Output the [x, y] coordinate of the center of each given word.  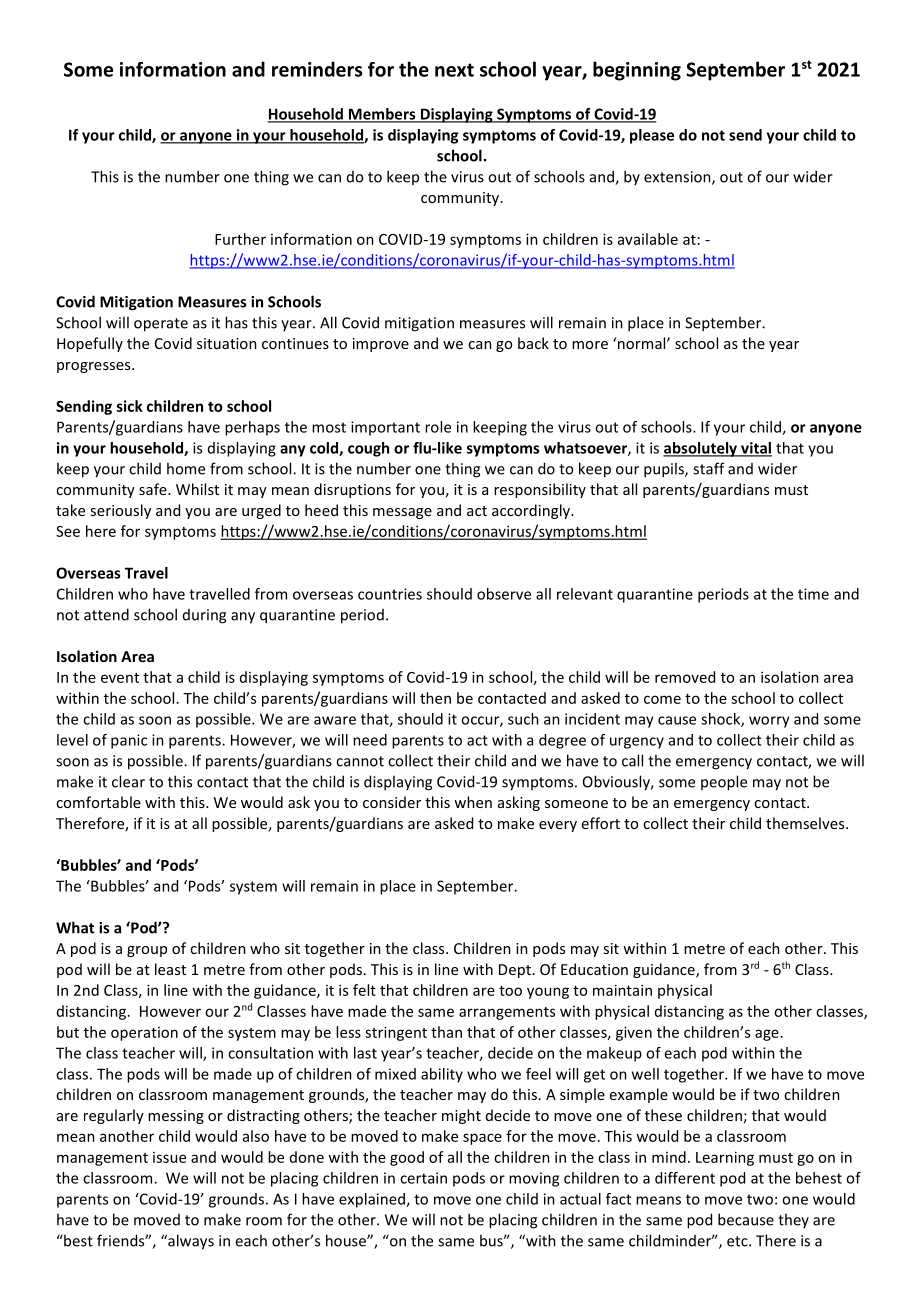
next [454, 70]
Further [240, 239]
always [190, 1242]
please [652, 136]
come [662, 699]
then [435, 698]
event [120, 678]
